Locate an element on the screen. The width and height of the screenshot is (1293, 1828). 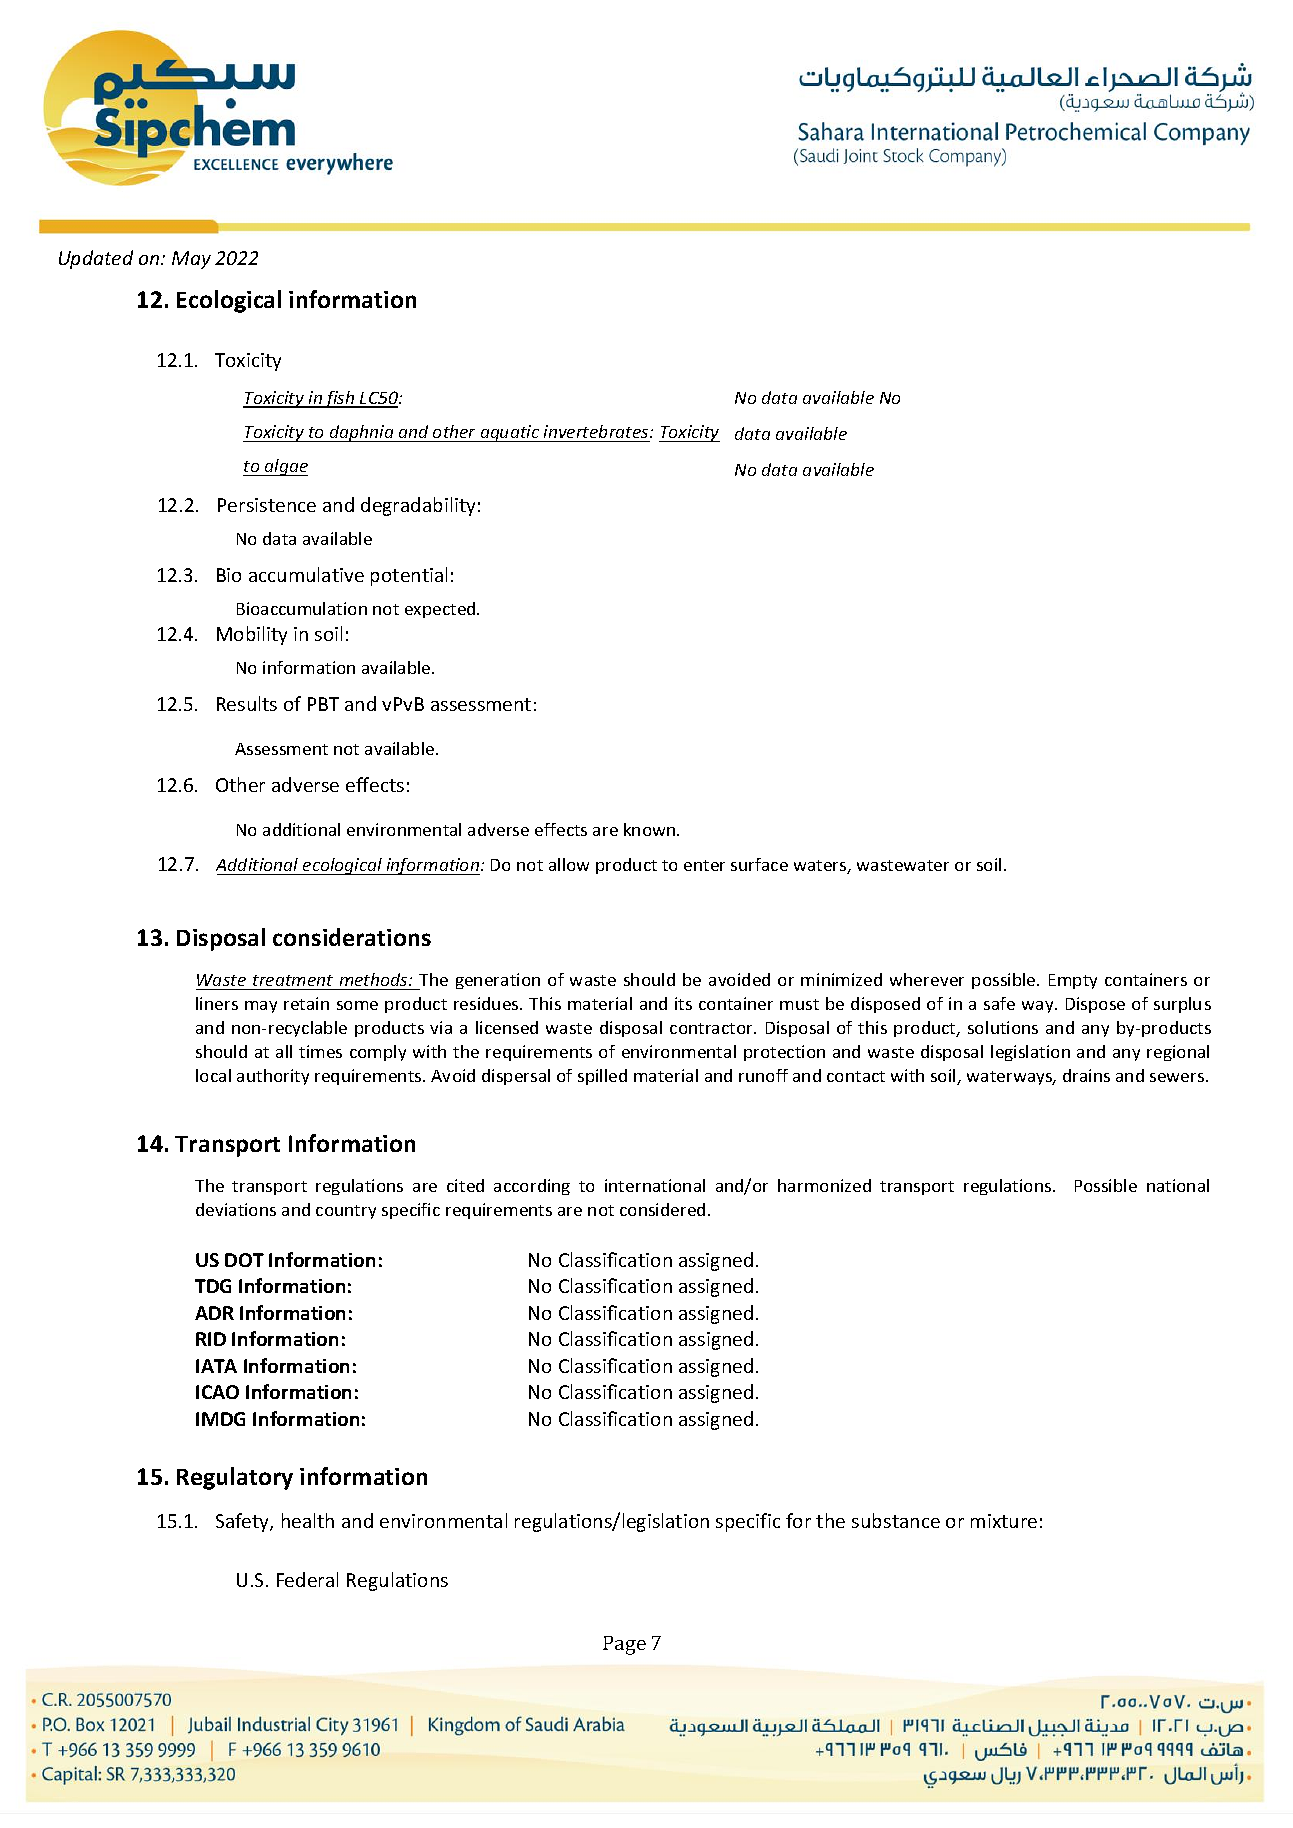
invertebrates is located at coordinates (597, 431).
